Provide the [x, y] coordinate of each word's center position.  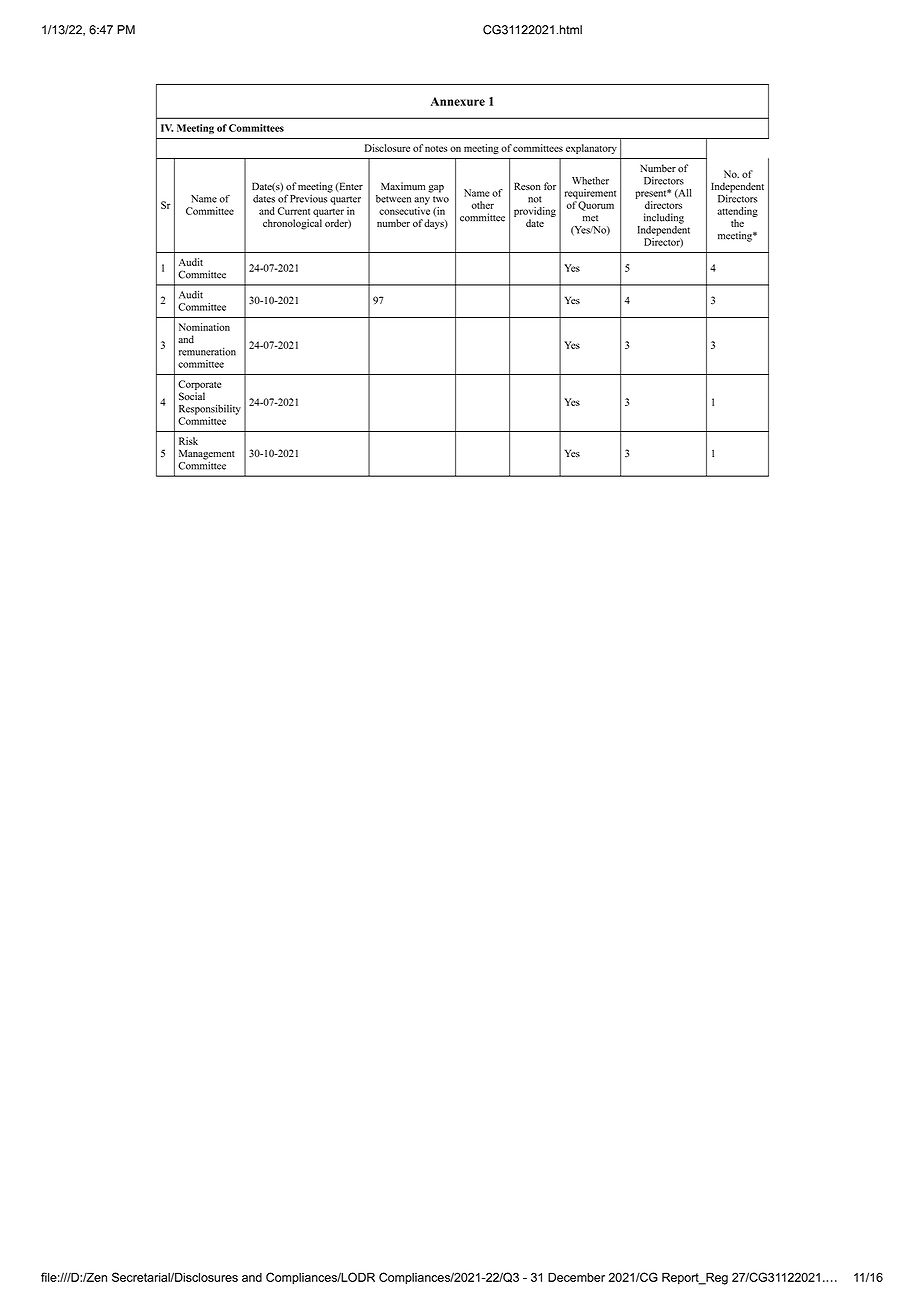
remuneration [207, 351]
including [664, 218]
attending [737, 212]
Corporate [199, 386]
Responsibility [210, 409]
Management [207, 455]
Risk [188, 441]
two [441, 199]
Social [192, 396]
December [576, 1277]
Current [294, 211]
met [590, 218]
